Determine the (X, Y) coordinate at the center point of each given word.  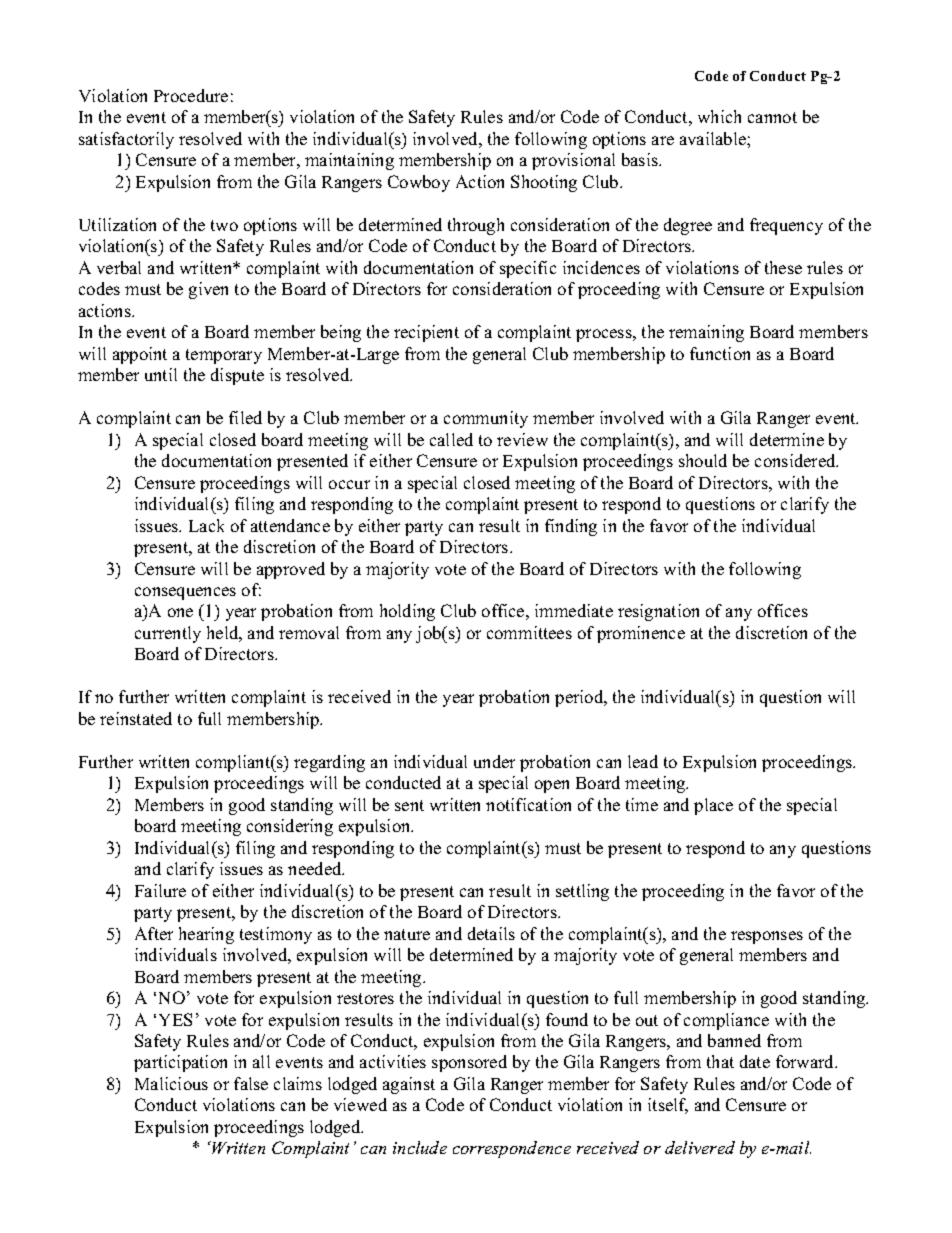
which (719, 116)
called (451, 439)
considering (290, 827)
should (703, 460)
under (494, 761)
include (420, 1147)
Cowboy (419, 183)
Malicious (171, 1083)
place (713, 806)
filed (245, 417)
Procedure (191, 95)
